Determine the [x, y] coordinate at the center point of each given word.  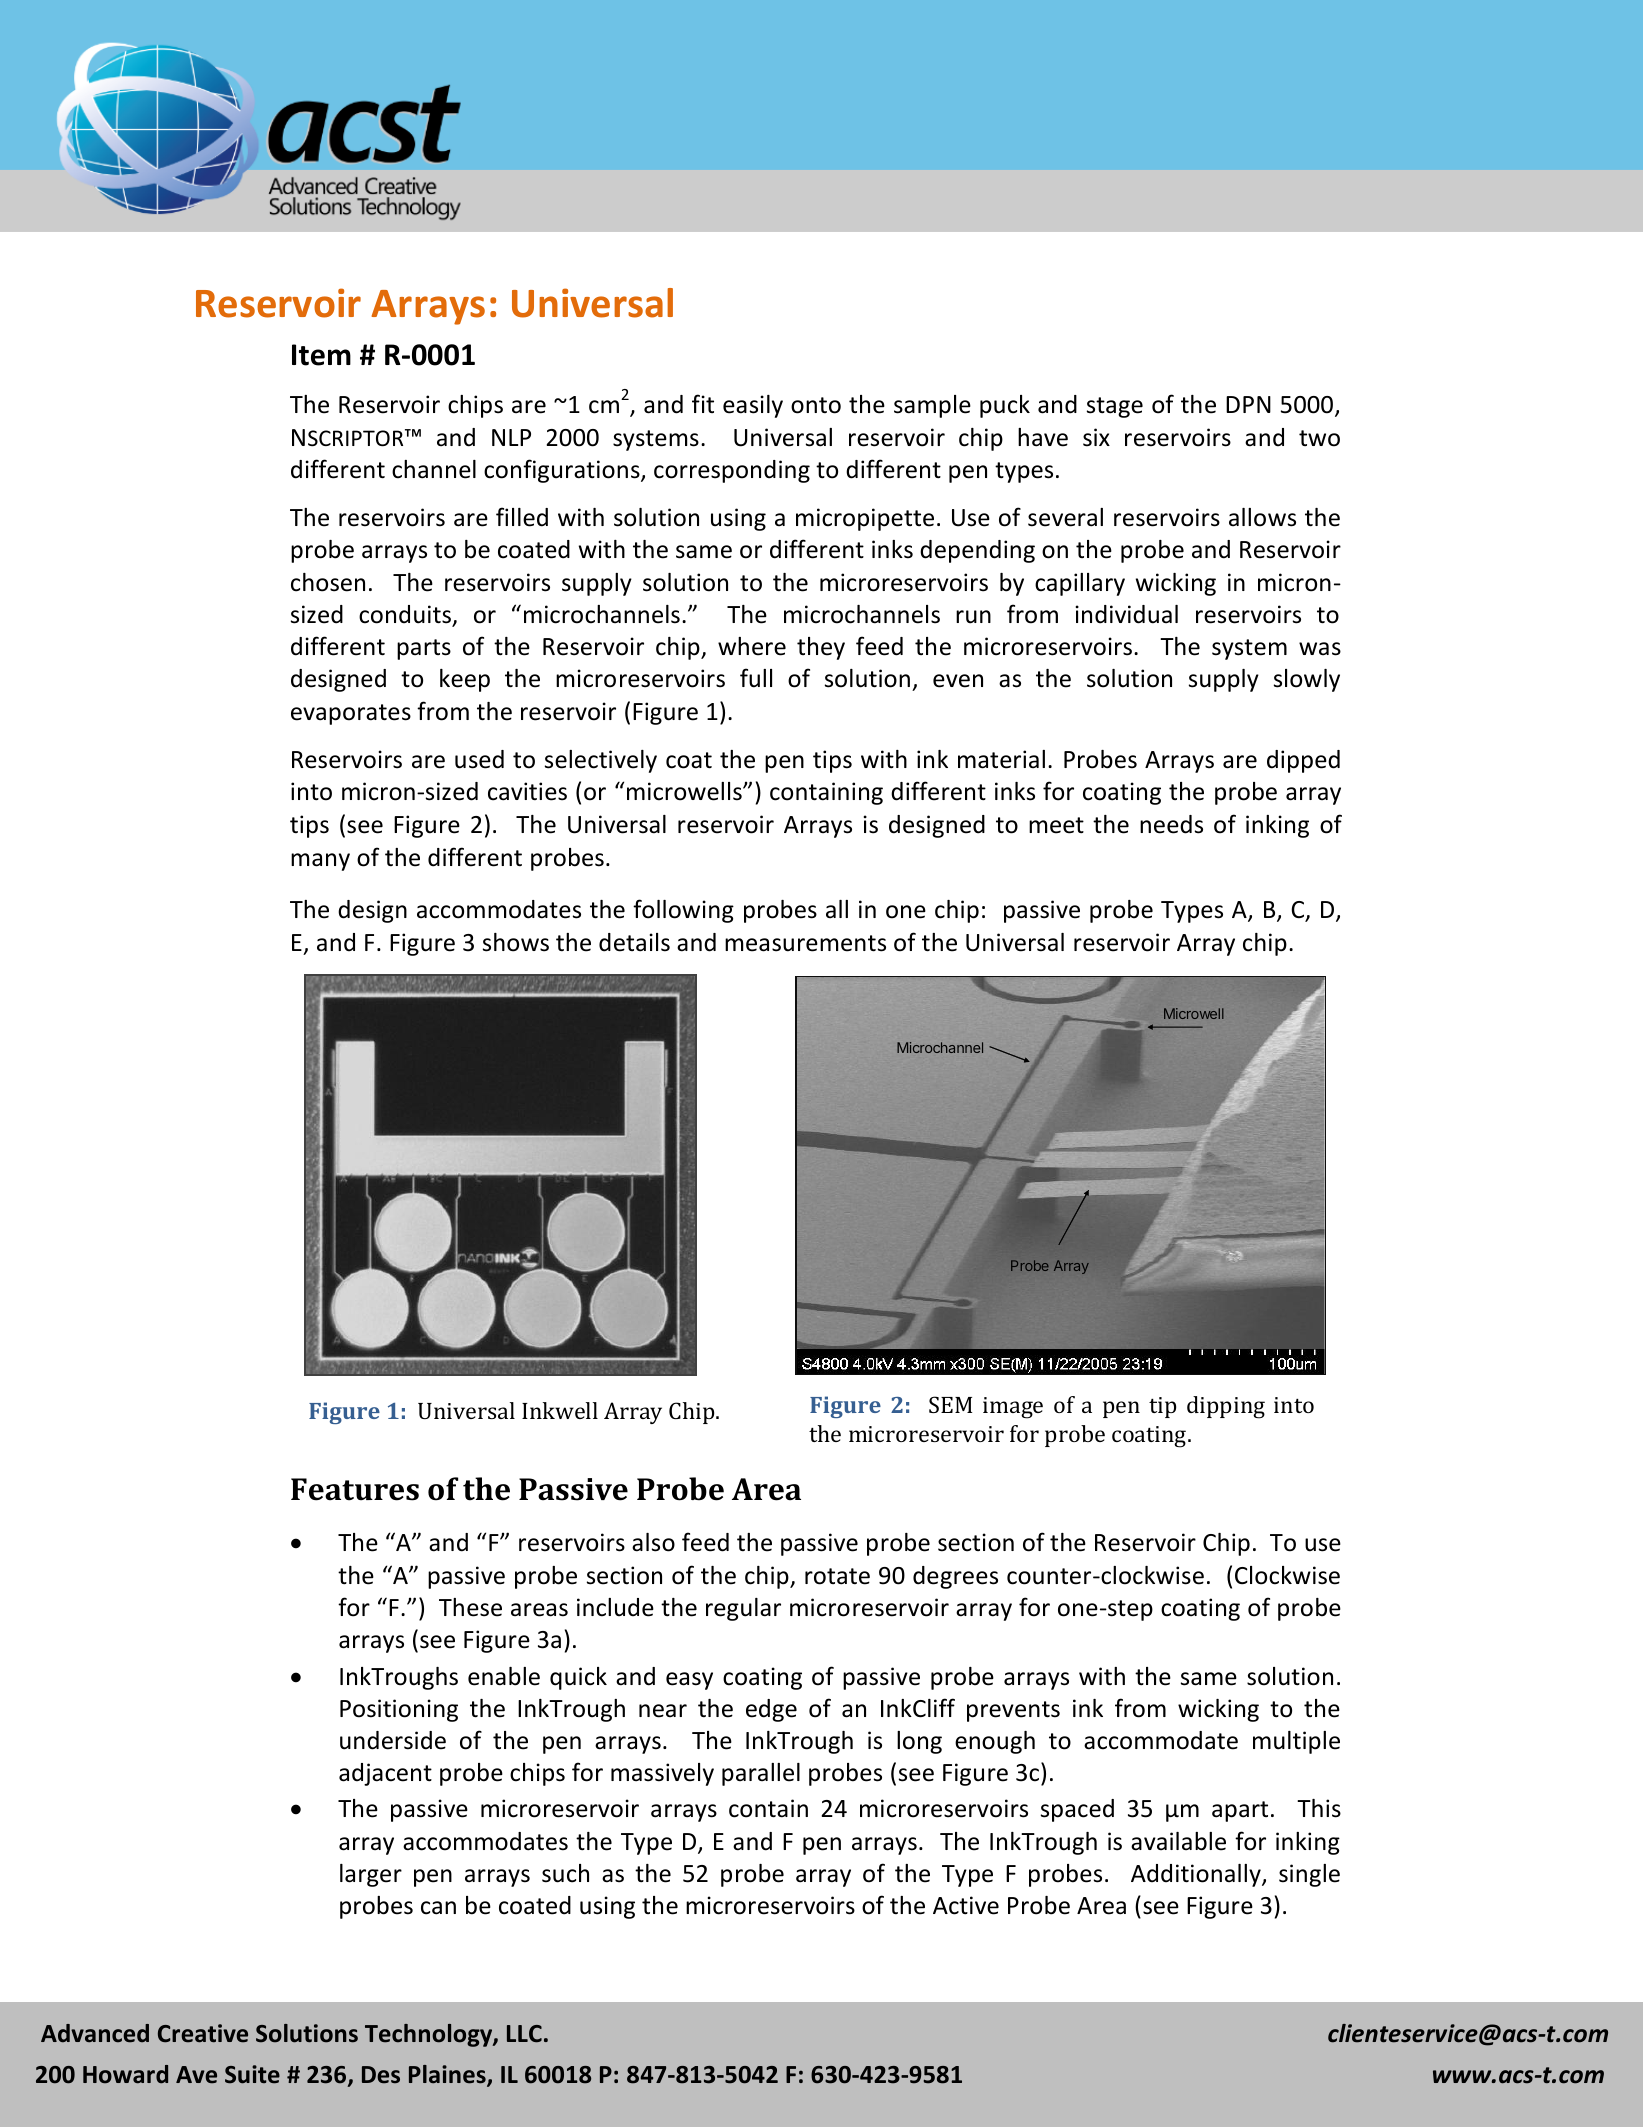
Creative [203, 2033]
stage [1115, 407]
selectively [601, 761]
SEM [950, 1404]
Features [355, 1489]
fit [703, 403]
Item [321, 355]
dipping [1226, 1407]
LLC [524, 2034]
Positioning [399, 1710]
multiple [1296, 1742]
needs [1171, 824]
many [320, 862]
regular [743, 1609]
